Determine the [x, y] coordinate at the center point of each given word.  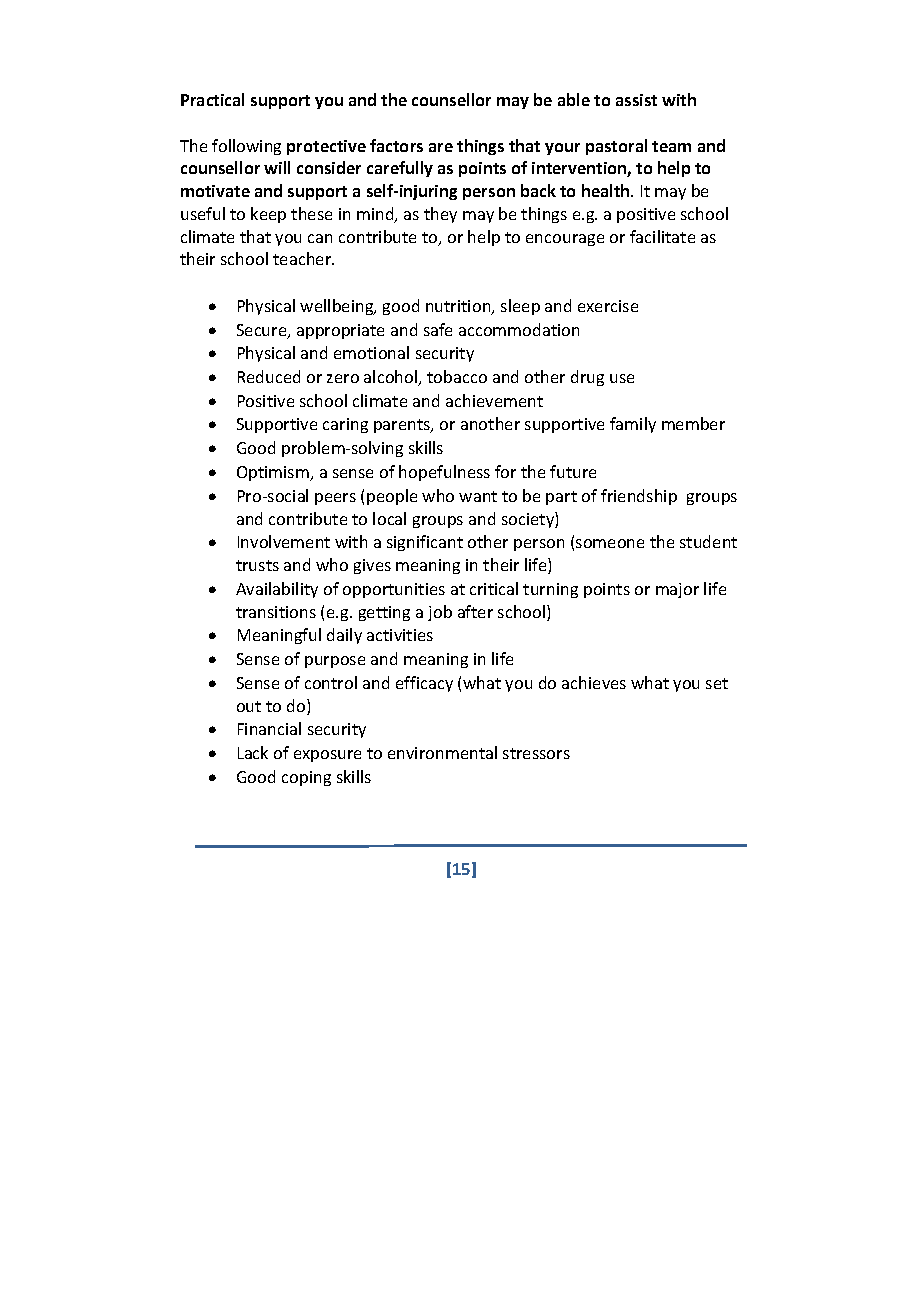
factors [396, 145]
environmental [442, 752]
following [246, 147]
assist [636, 100]
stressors [536, 753]
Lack [253, 752]
